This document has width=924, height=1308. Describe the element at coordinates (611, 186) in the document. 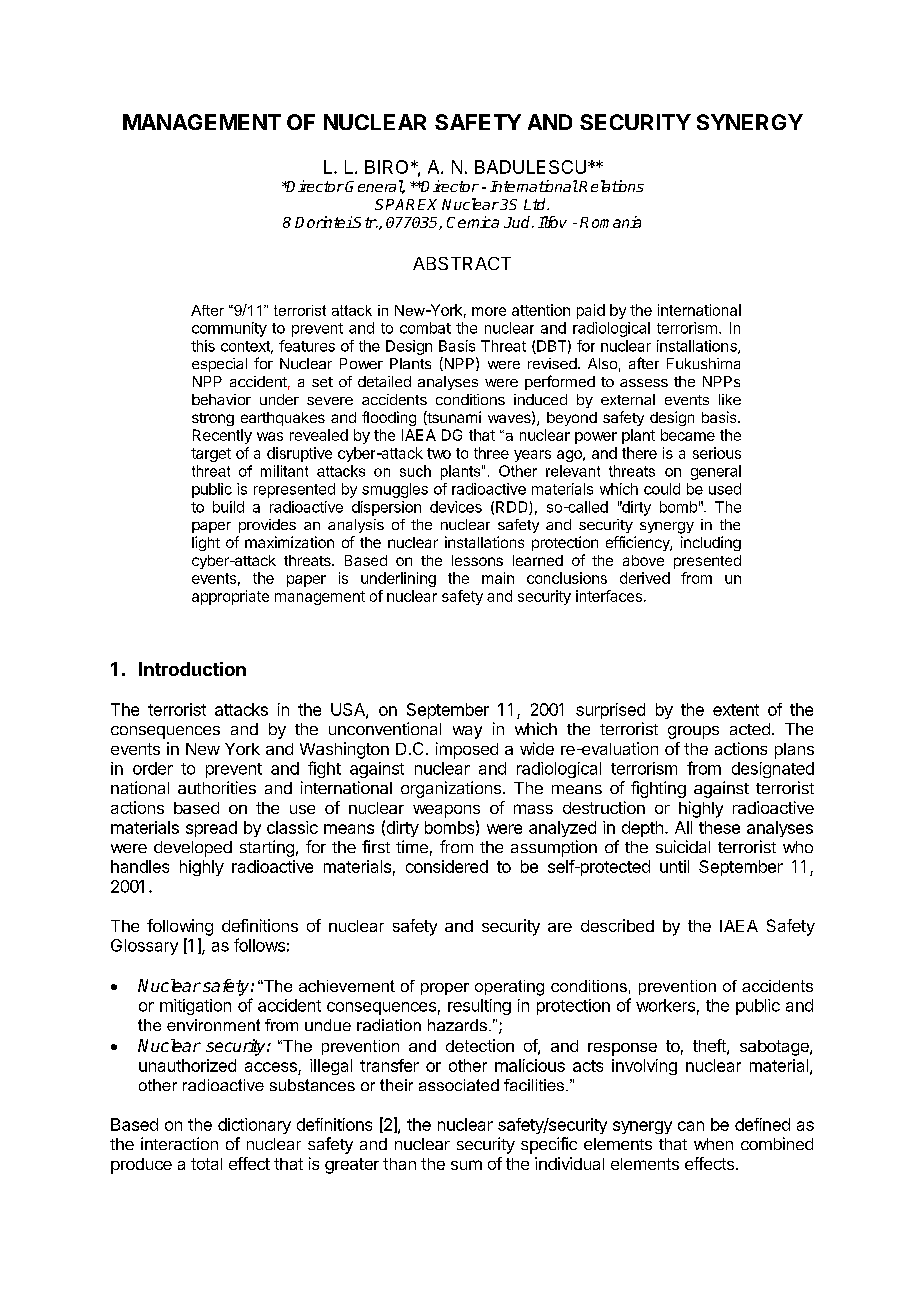

I see `Relations` at that location.
